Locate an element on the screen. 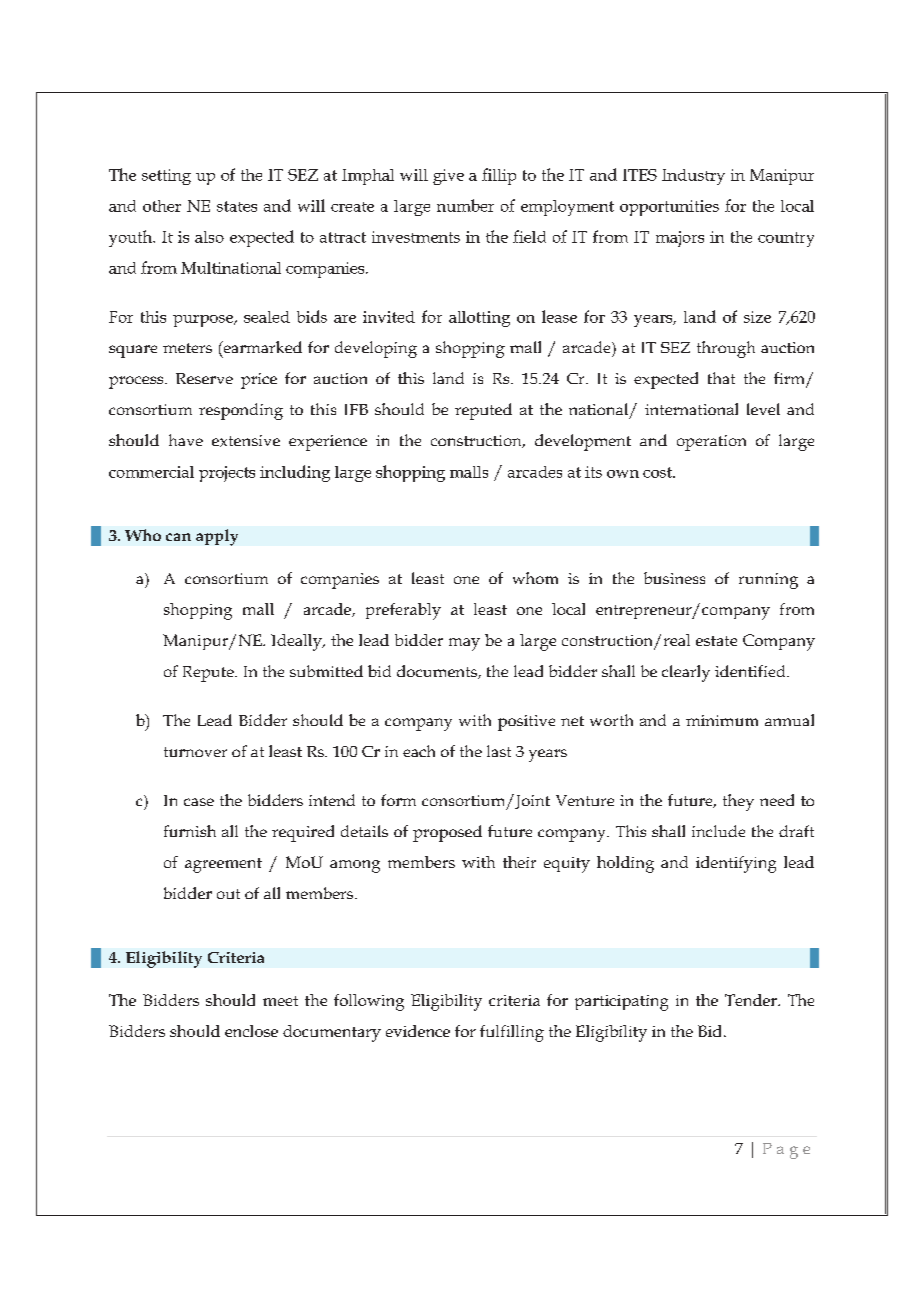  preferably is located at coordinates (403, 611).
